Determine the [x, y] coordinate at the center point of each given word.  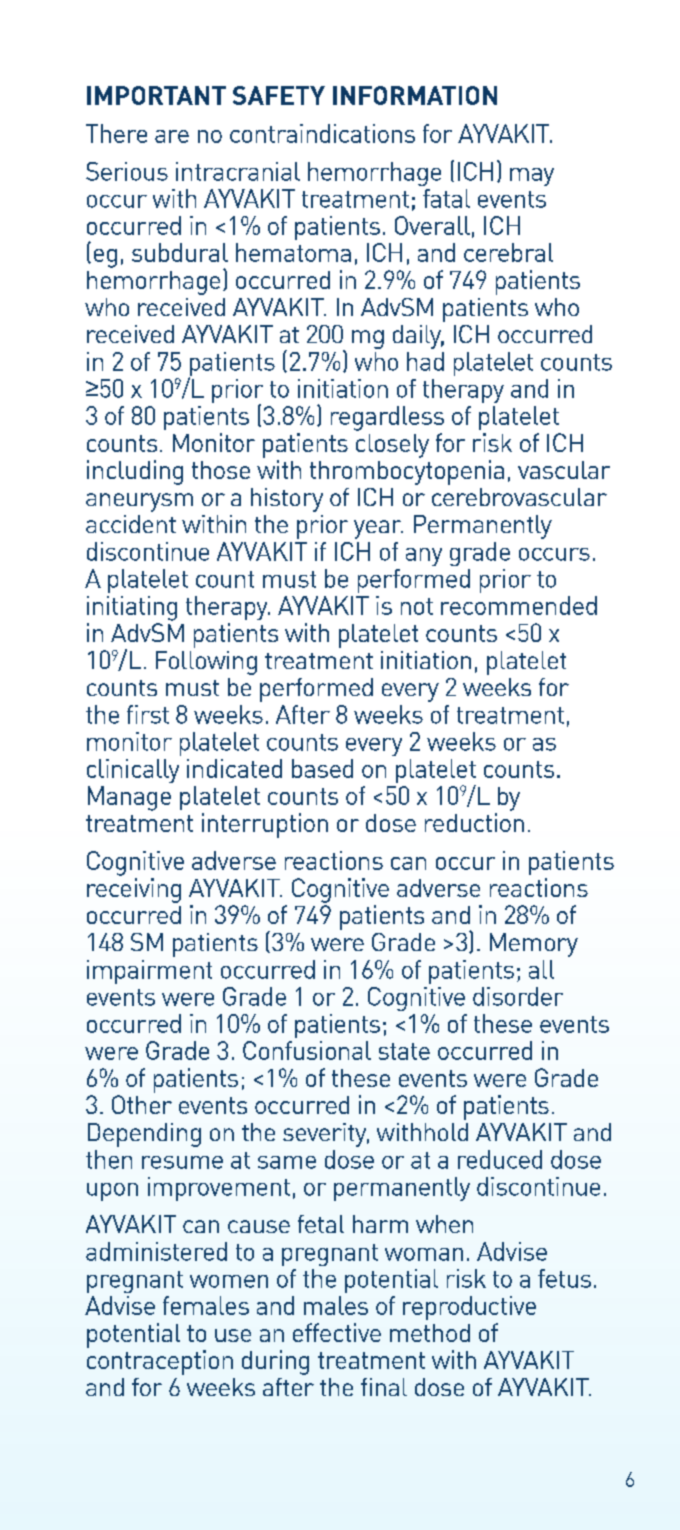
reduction [474, 822]
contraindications [322, 133]
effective [337, 1332]
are [172, 136]
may [532, 177]
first [148, 714]
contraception [160, 1362]
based [322, 768]
